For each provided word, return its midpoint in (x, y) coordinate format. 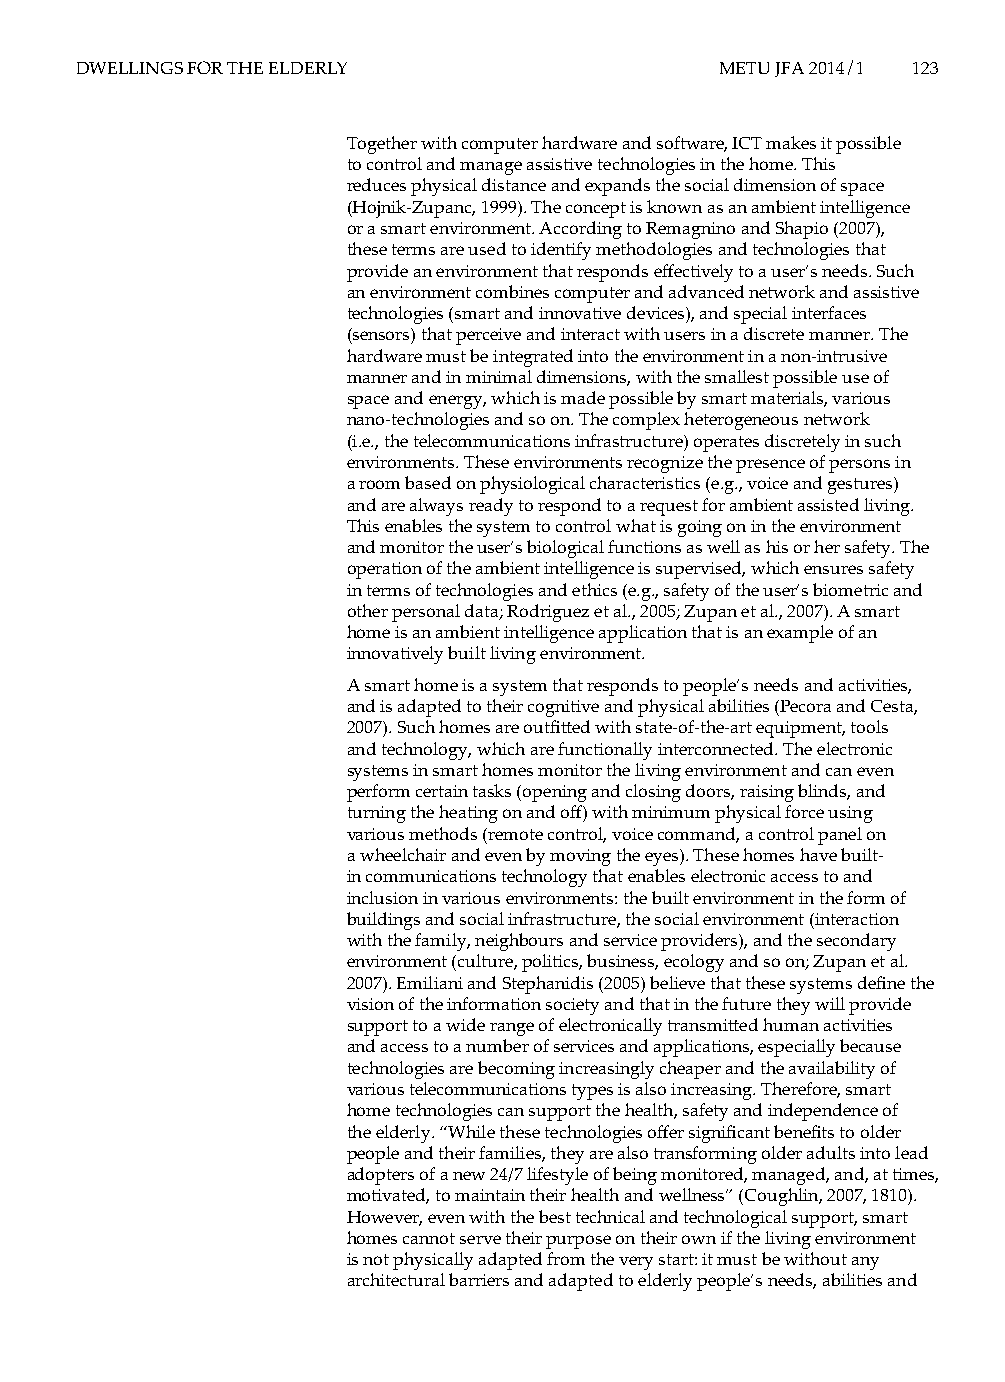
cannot (429, 1238)
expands (617, 187)
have (818, 854)
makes (791, 142)
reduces (376, 184)
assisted (828, 504)
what (636, 525)
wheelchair (403, 854)
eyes (663, 859)
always (436, 507)
